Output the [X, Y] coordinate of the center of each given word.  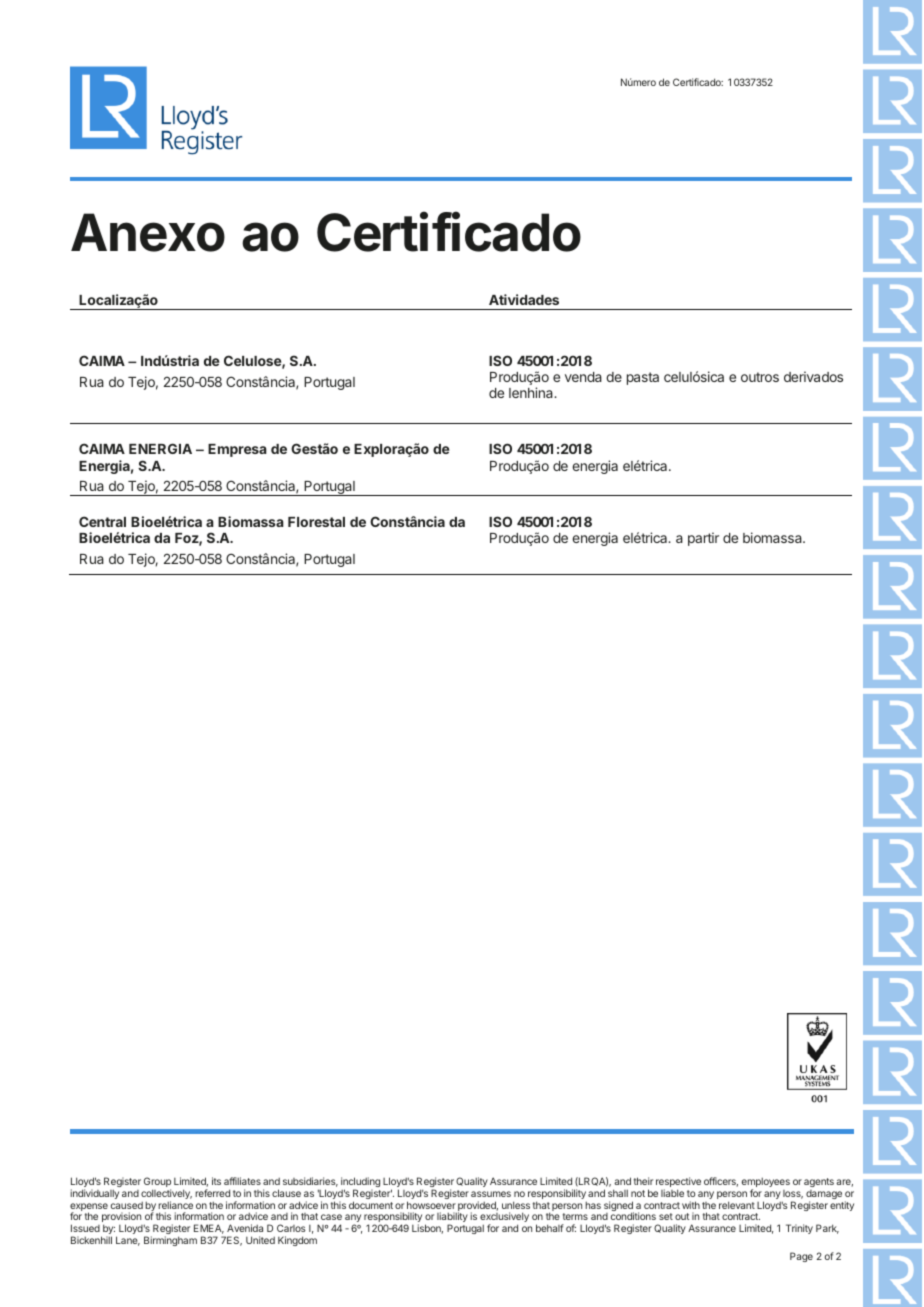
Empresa [237, 450]
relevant [737, 1205]
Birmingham [170, 1241]
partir [703, 539]
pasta [643, 378]
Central [102, 521]
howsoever [431, 1205]
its [216, 1181]
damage [824, 1196]
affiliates [242, 1181]
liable [672, 1193]
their [643, 1181]
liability [452, 1218]
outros [760, 377]
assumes [491, 1194]
